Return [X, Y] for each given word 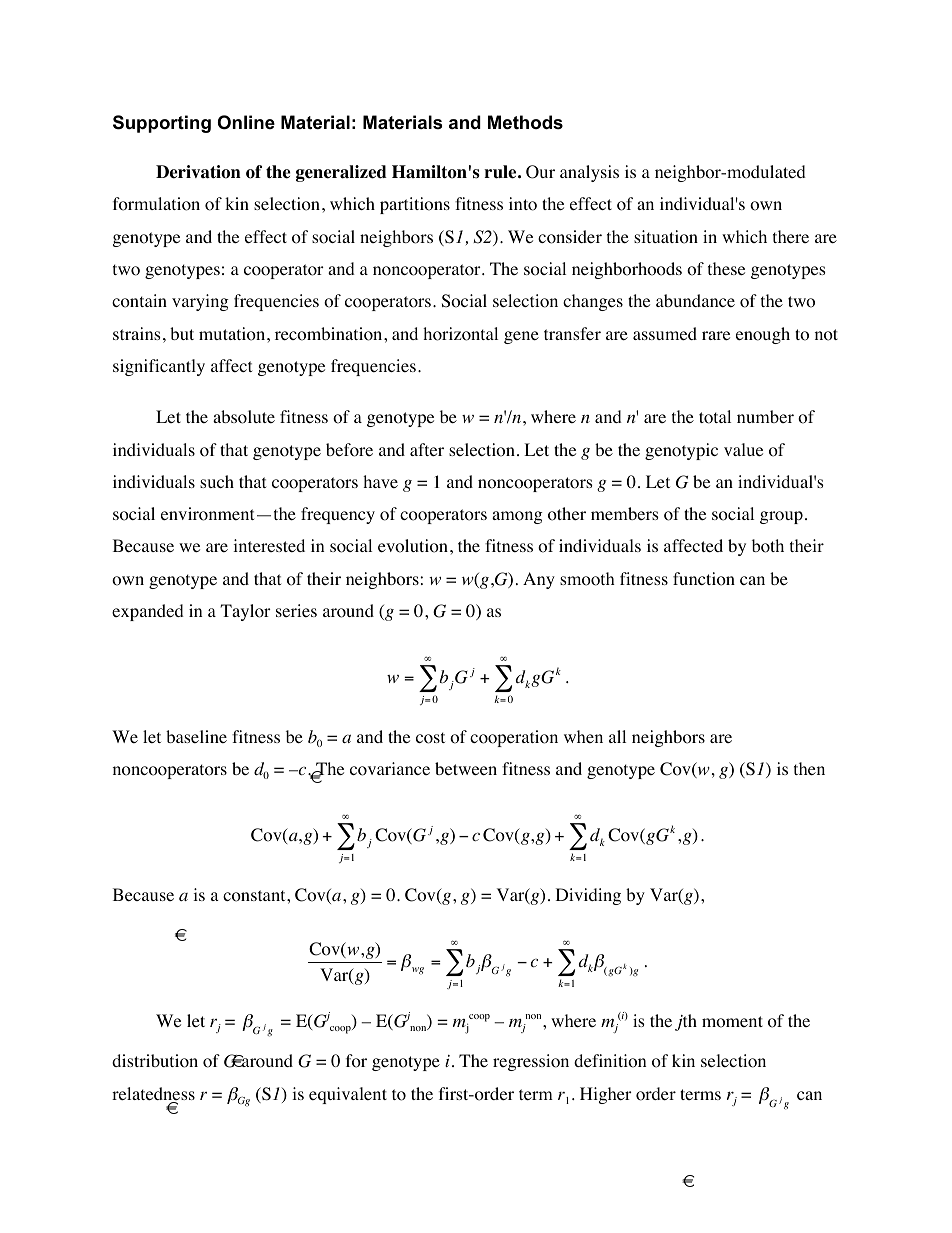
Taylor [245, 612]
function [704, 579]
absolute [244, 417]
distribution [155, 1061]
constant [255, 896]
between [466, 768]
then [809, 768]
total [715, 417]
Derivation [198, 172]
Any [539, 580]
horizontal [460, 334]
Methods [525, 122]
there [791, 236]
